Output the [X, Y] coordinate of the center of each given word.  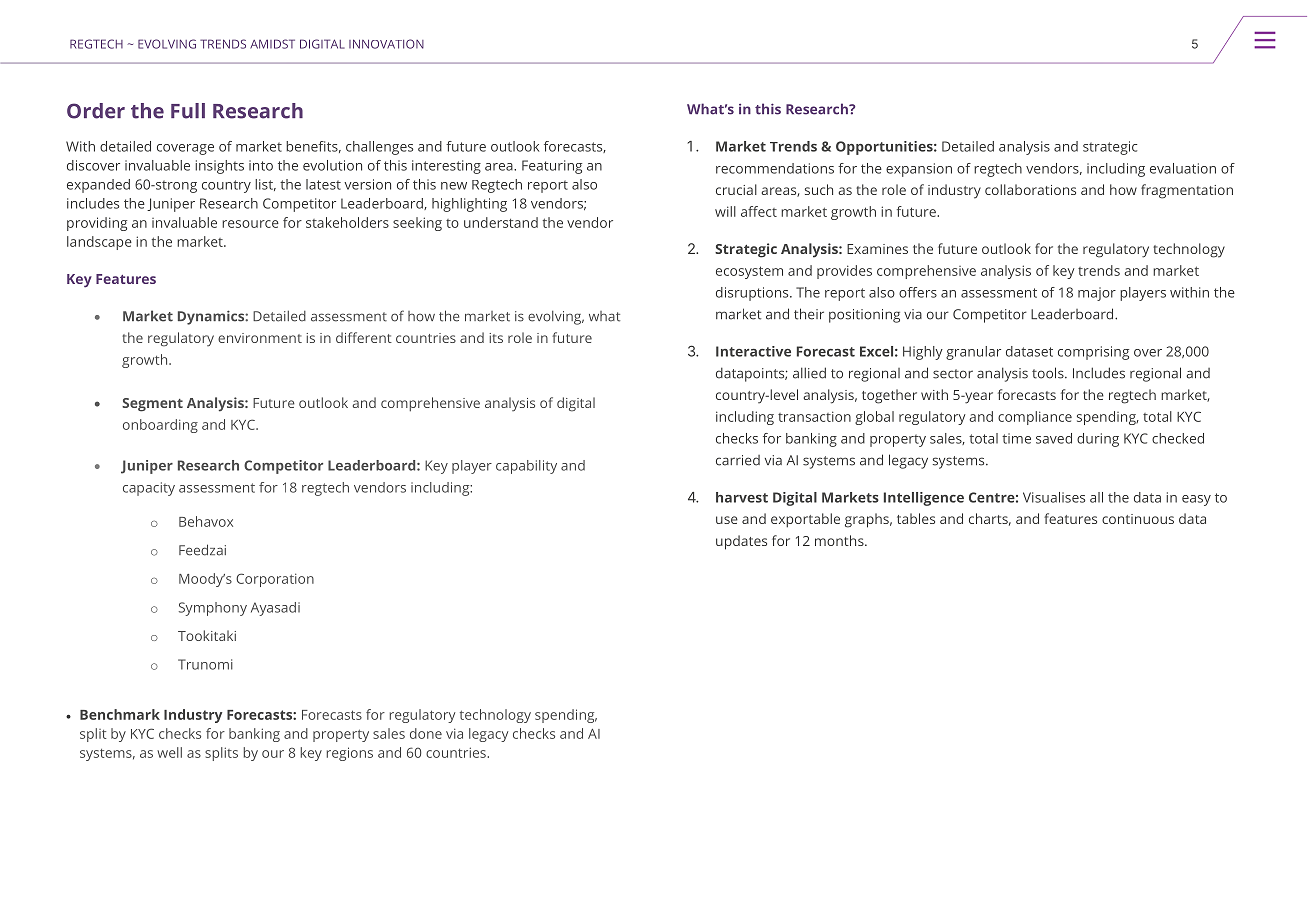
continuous [1138, 519]
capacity [149, 489]
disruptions [753, 294]
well [169, 752]
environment [260, 338]
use [727, 520]
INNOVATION [386, 44]
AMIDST [272, 44]
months [840, 540]
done [426, 733]
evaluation [1183, 168]
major [1097, 294]
